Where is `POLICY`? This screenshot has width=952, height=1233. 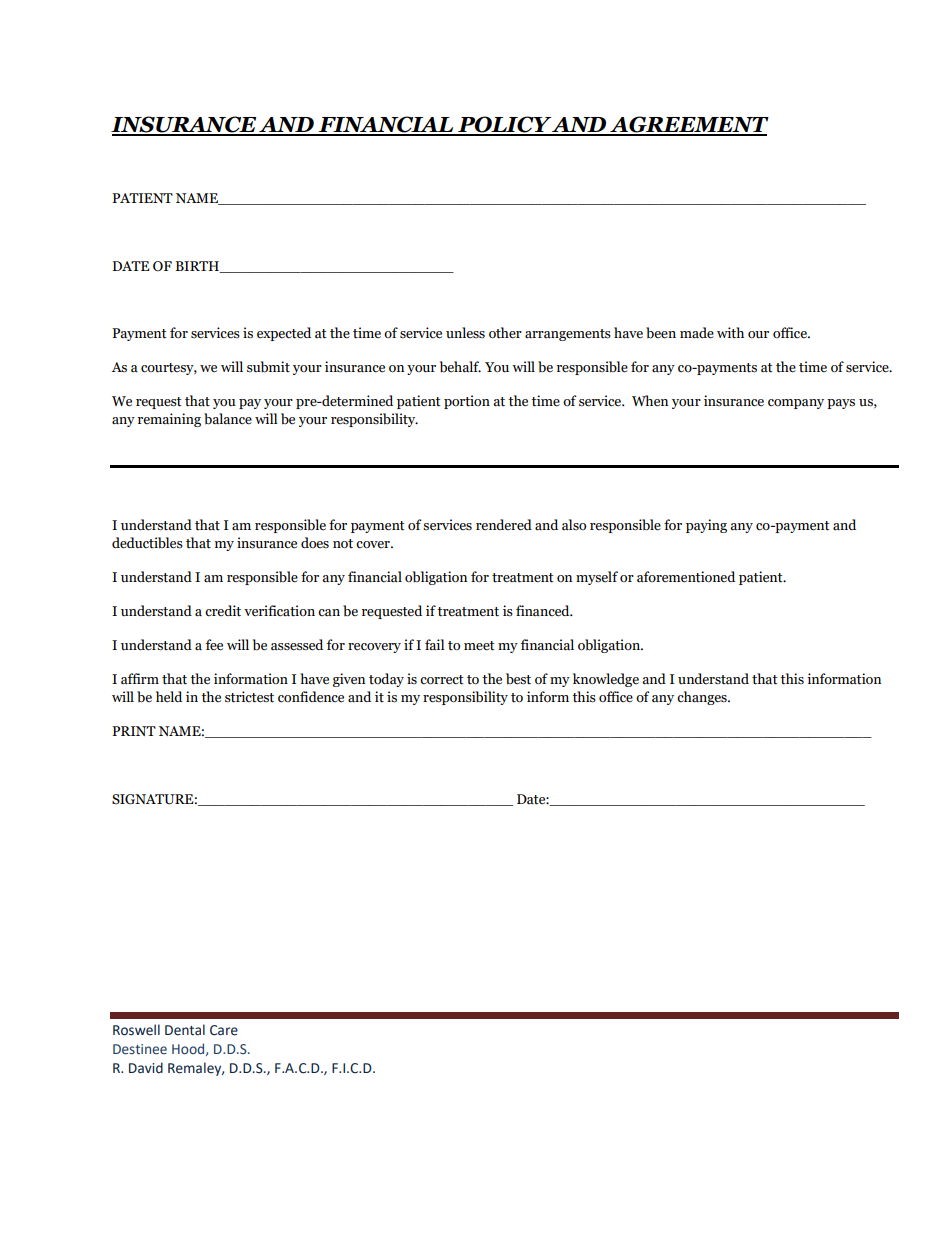 POLICY is located at coordinates (504, 125).
